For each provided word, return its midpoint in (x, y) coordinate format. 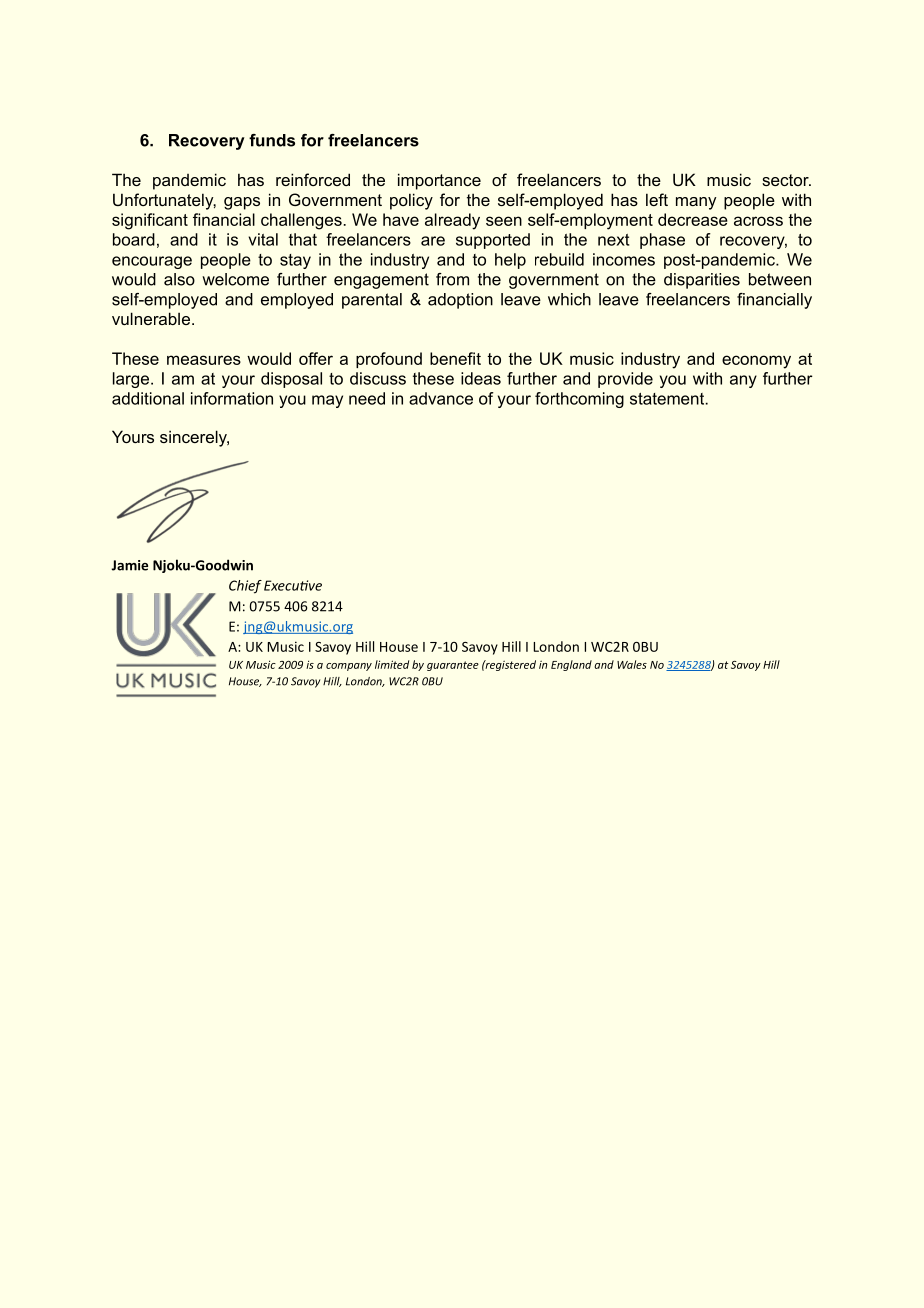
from (452, 279)
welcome (235, 279)
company (349, 667)
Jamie (129, 565)
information (232, 398)
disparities (702, 281)
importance (439, 181)
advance (441, 398)
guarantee (453, 666)
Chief (245, 587)
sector (786, 180)
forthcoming (579, 400)
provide (625, 380)
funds (272, 140)
